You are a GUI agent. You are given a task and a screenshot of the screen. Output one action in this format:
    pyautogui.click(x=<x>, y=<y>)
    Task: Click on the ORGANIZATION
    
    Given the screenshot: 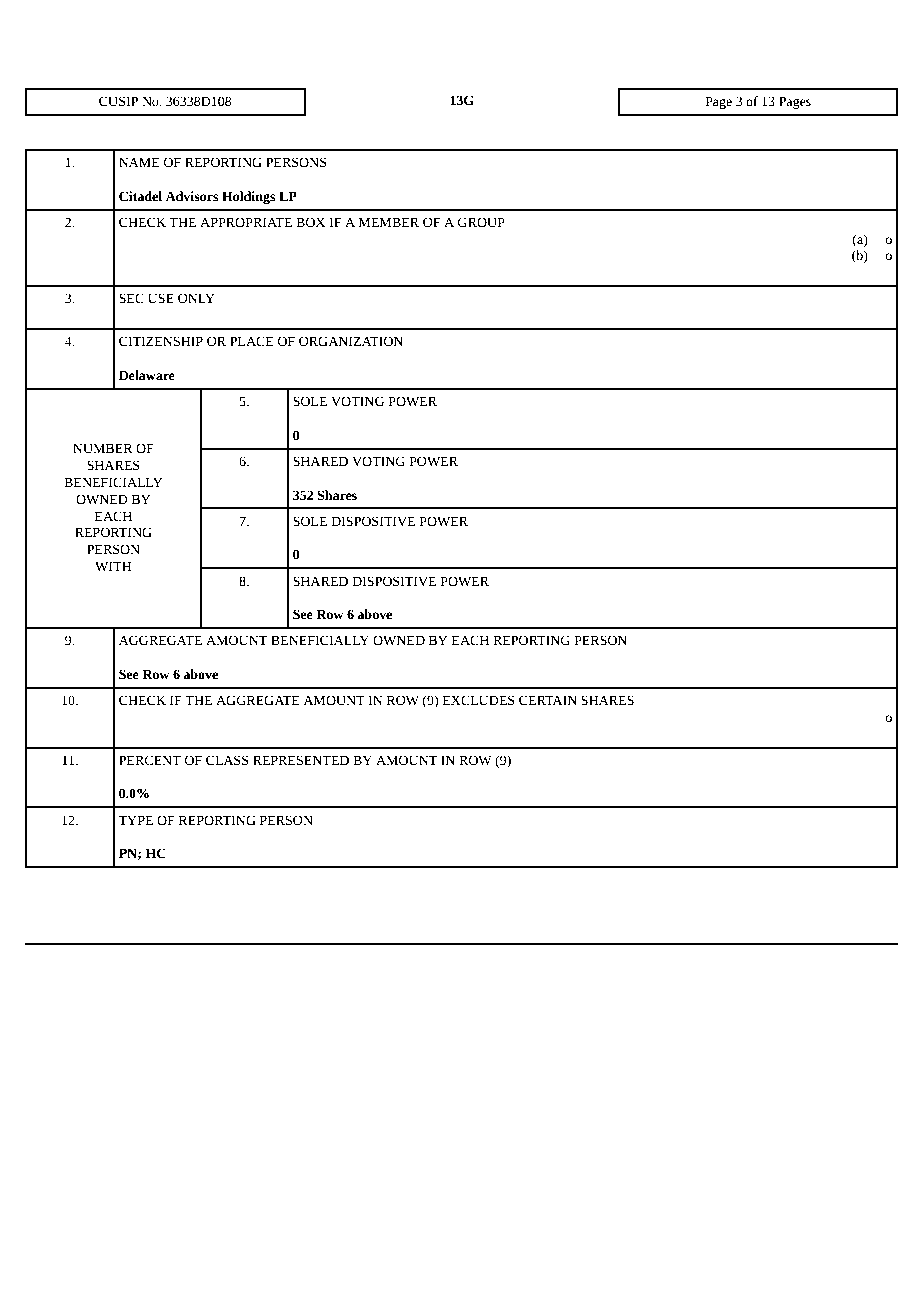 What is the action you would take?
    pyautogui.click(x=351, y=341)
